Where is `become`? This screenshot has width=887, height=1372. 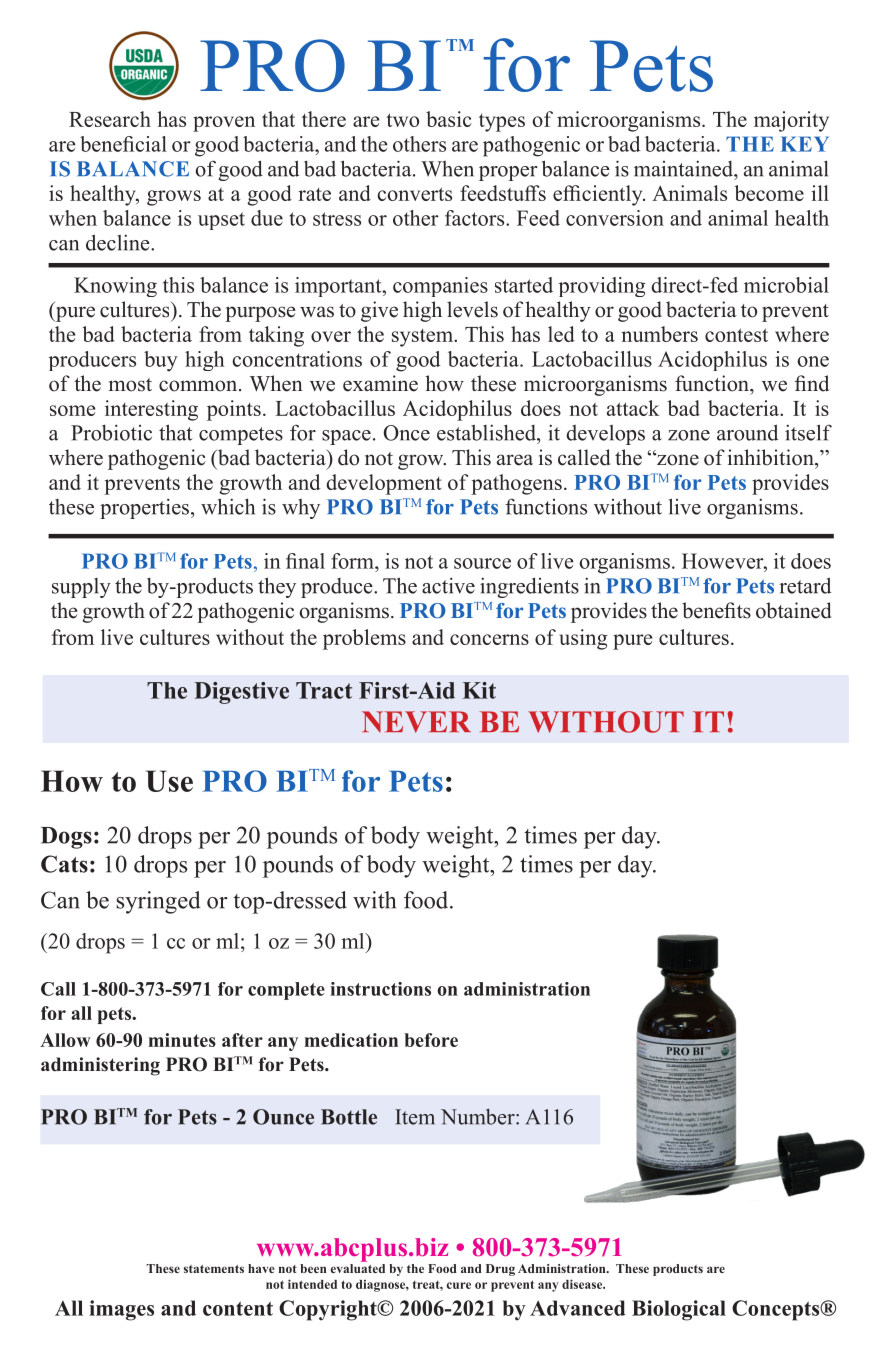
become is located at coordinates (769, 193).
